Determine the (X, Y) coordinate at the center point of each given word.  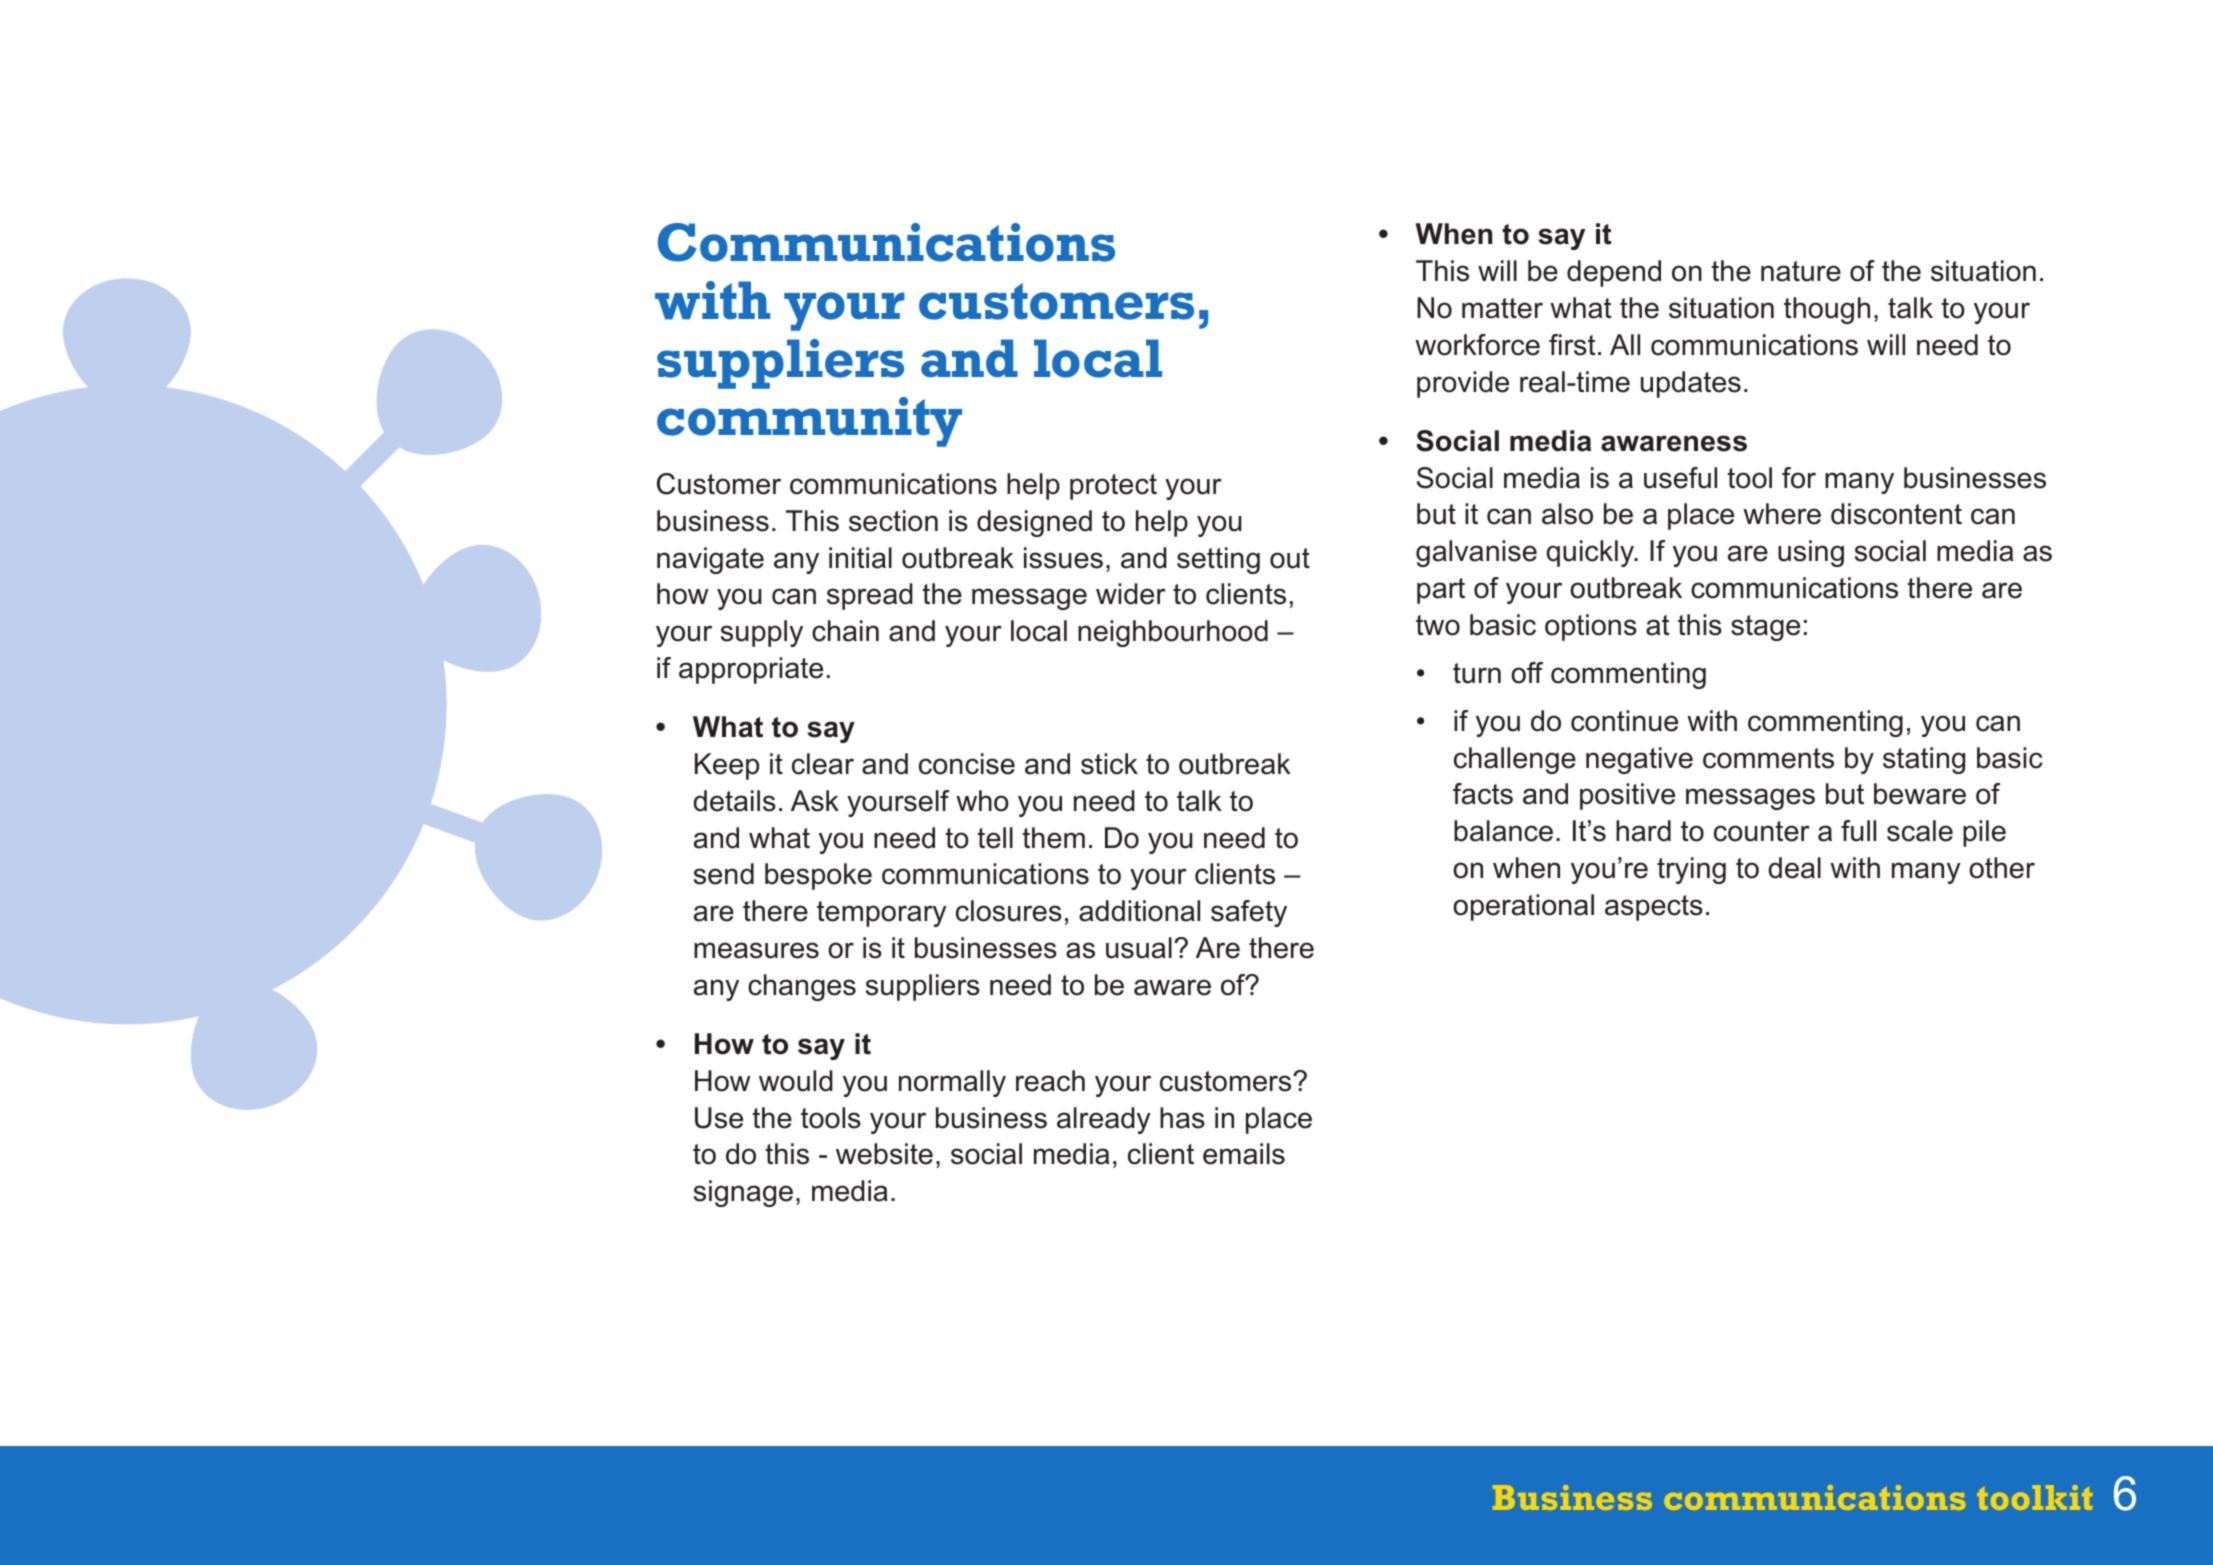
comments (1768, 758)
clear (823, 764)
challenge (1515, 760)
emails (1244, 1154)
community (809, 422)
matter (1502, 308)
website (884, 1154)
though (1827, 310)
